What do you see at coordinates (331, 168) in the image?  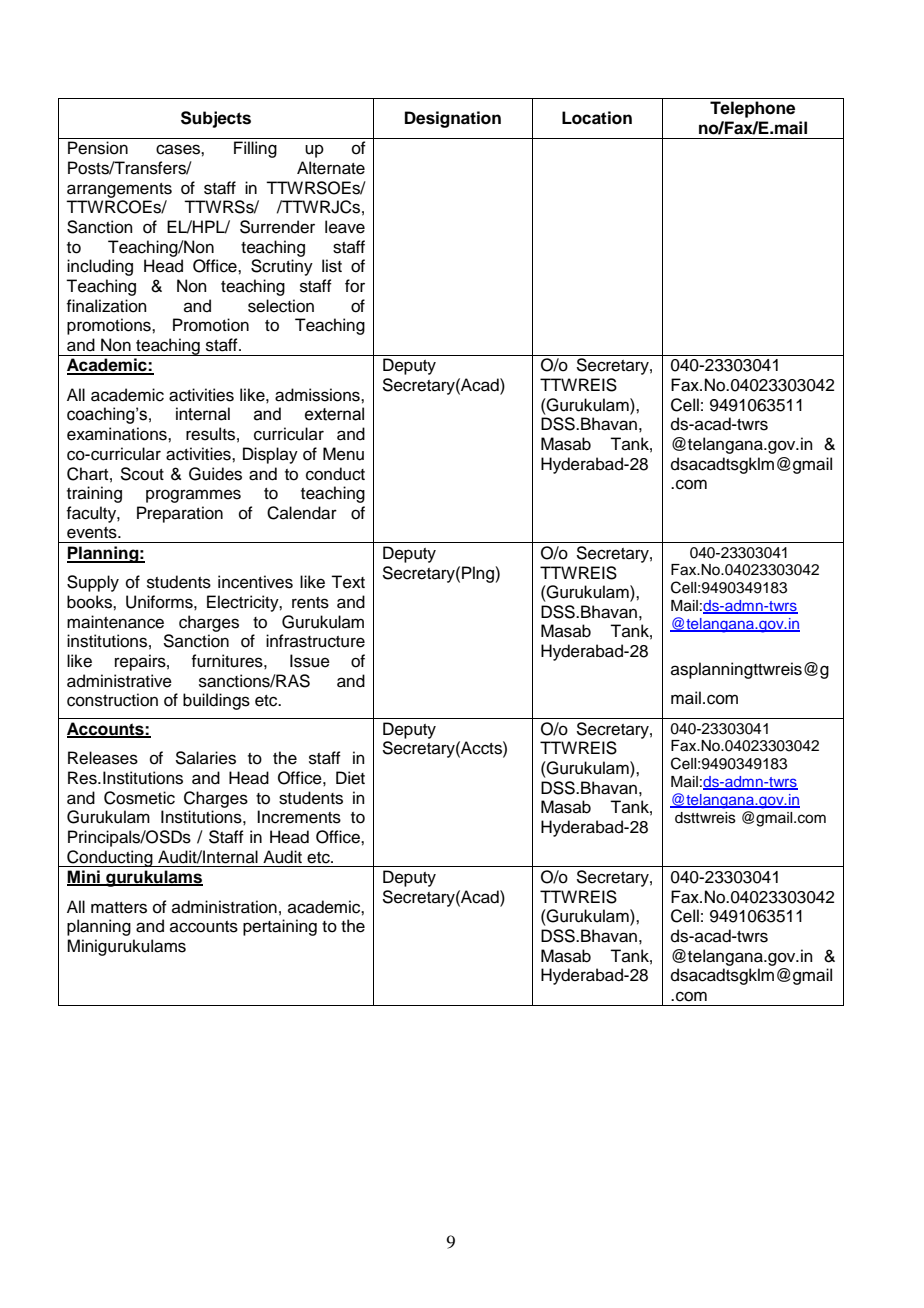 I see `Alternate` at bounding box center [331, 168].
